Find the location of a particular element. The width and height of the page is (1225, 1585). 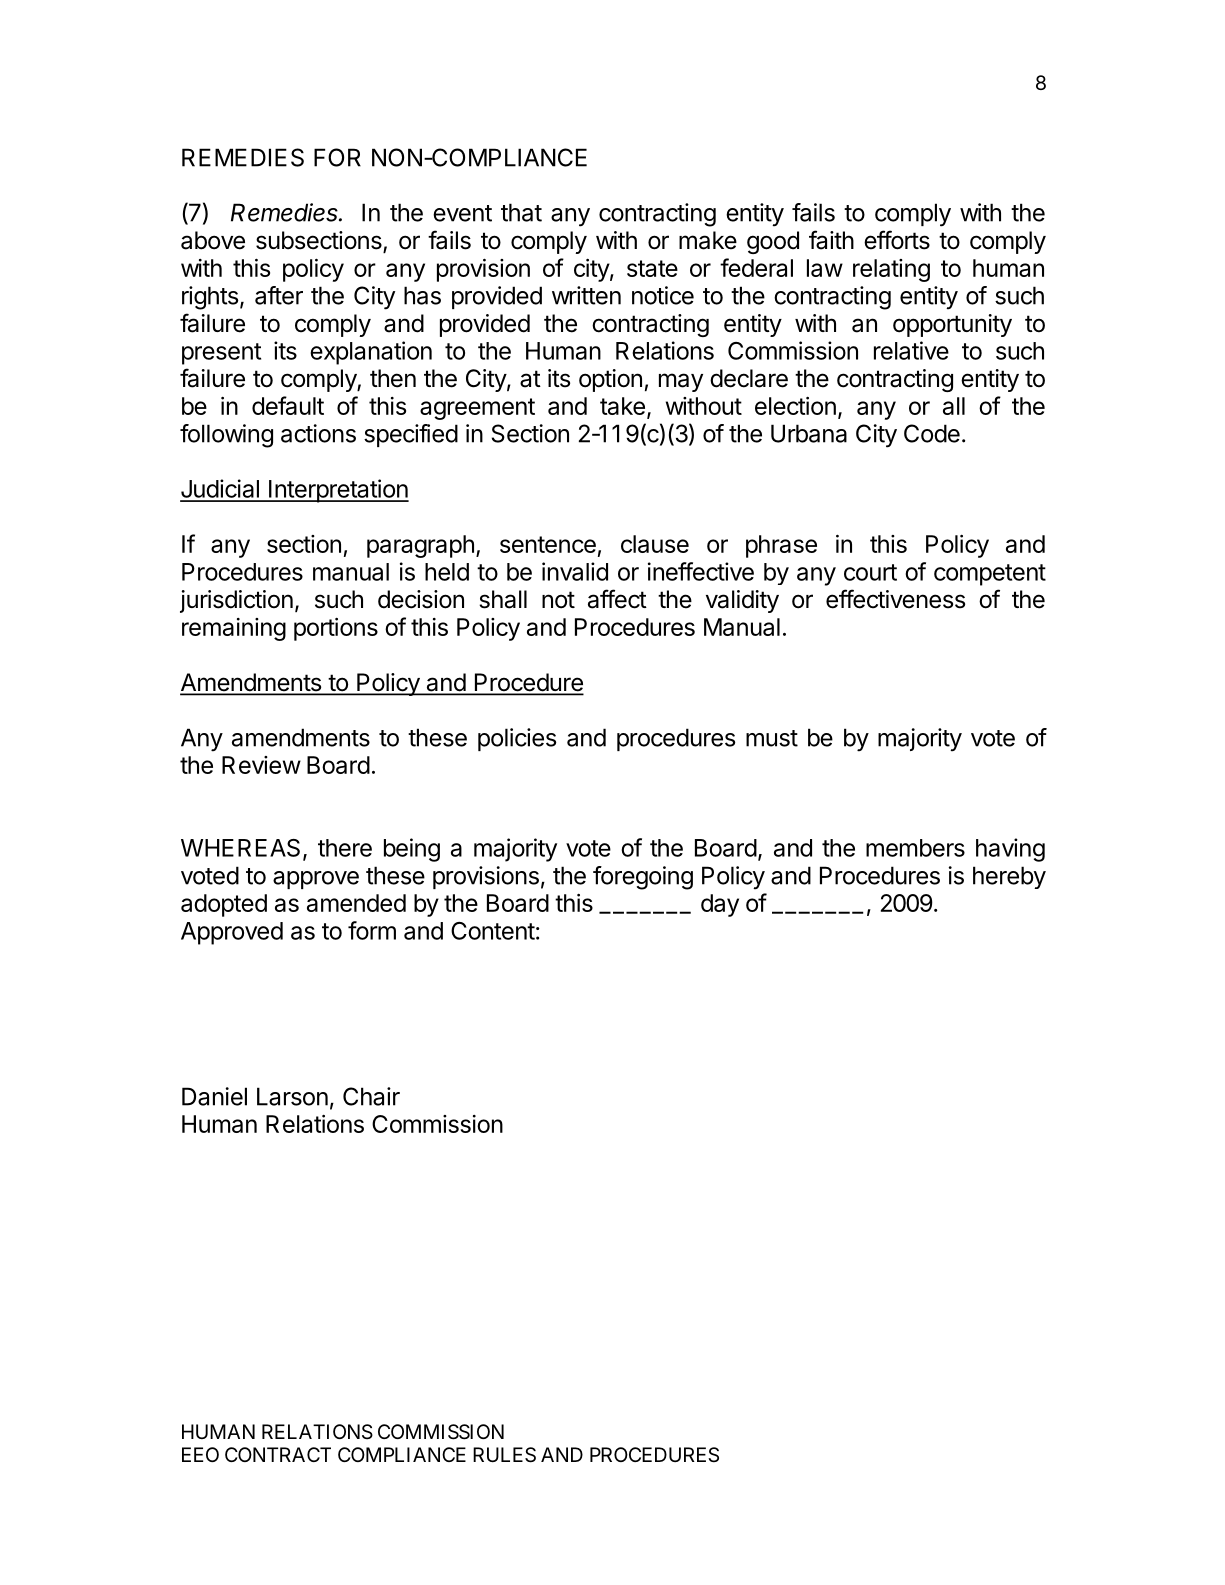

after is located at coordinates (279, 295).
